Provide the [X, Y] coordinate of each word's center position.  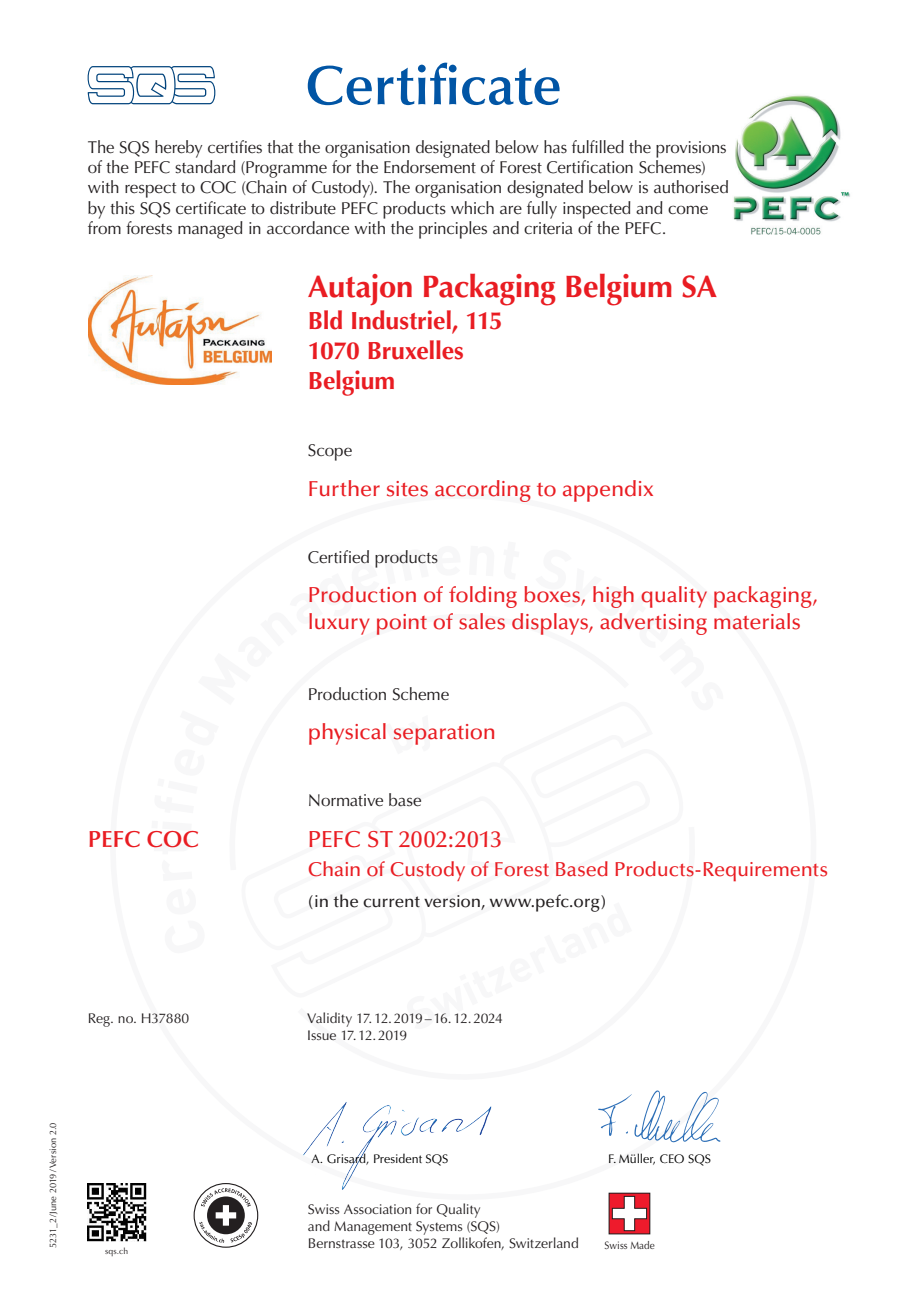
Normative [346, 800]
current [391, 902]
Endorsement [430, 167]
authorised [691, 187]
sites [407, 489]
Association [377, 1209]
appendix [608, 491]
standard [205, 167]
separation [444, 734]
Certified [338, 557]
